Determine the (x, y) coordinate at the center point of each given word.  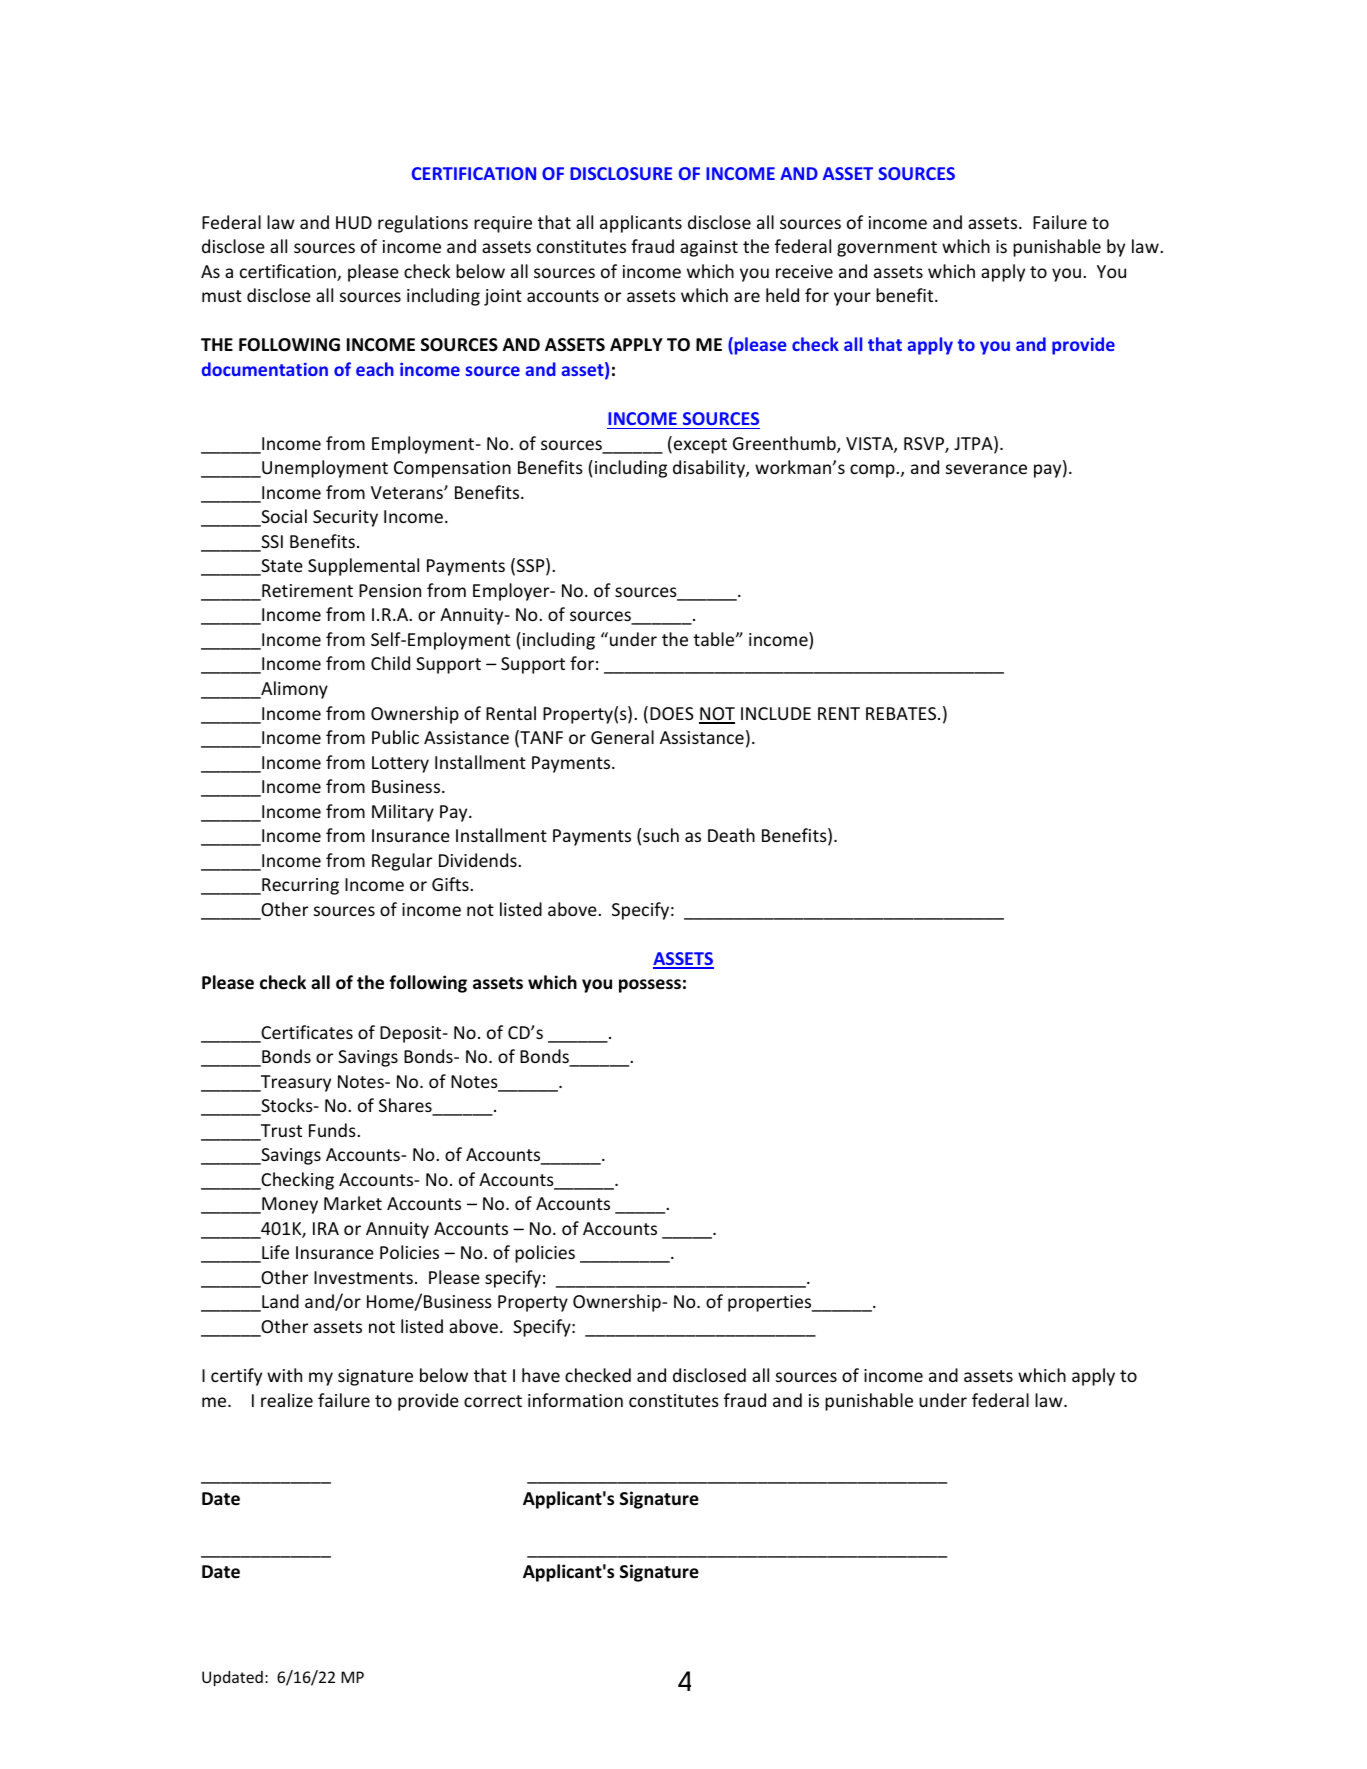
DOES (672, 713)
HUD (354, 222)
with (284, 1375)
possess (650, 986)
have (541, 1375)
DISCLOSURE (621, 173)
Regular (402, 862)
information (575, 1400)
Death (731, 835)
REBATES (902, 713)
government (887, 249)
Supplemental (363, 567)
